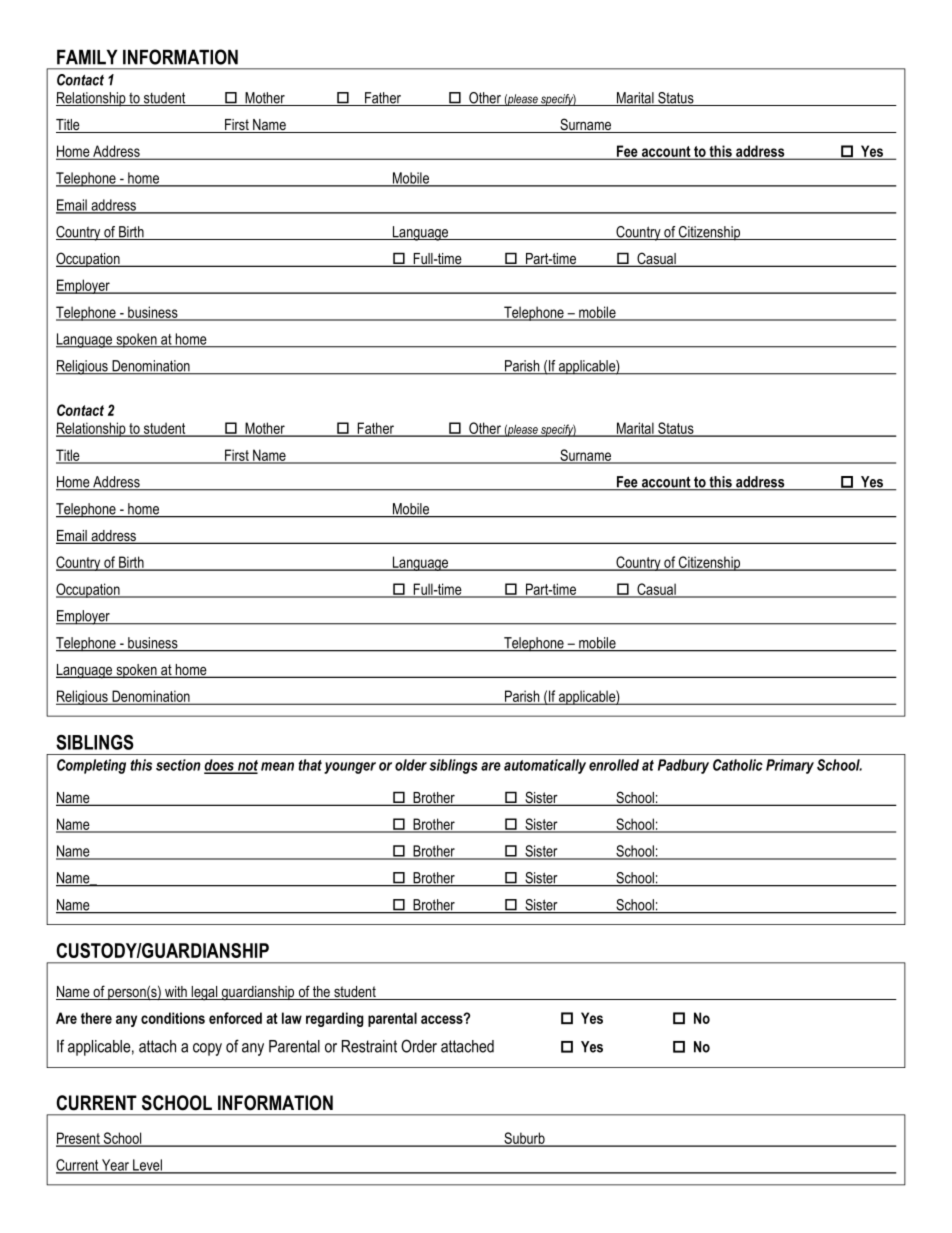 The height and width of the screenshot is (1233, 952). Describe the element at coordinates (524, 1139) in the screenshot. I see `Suburb` at that location.
